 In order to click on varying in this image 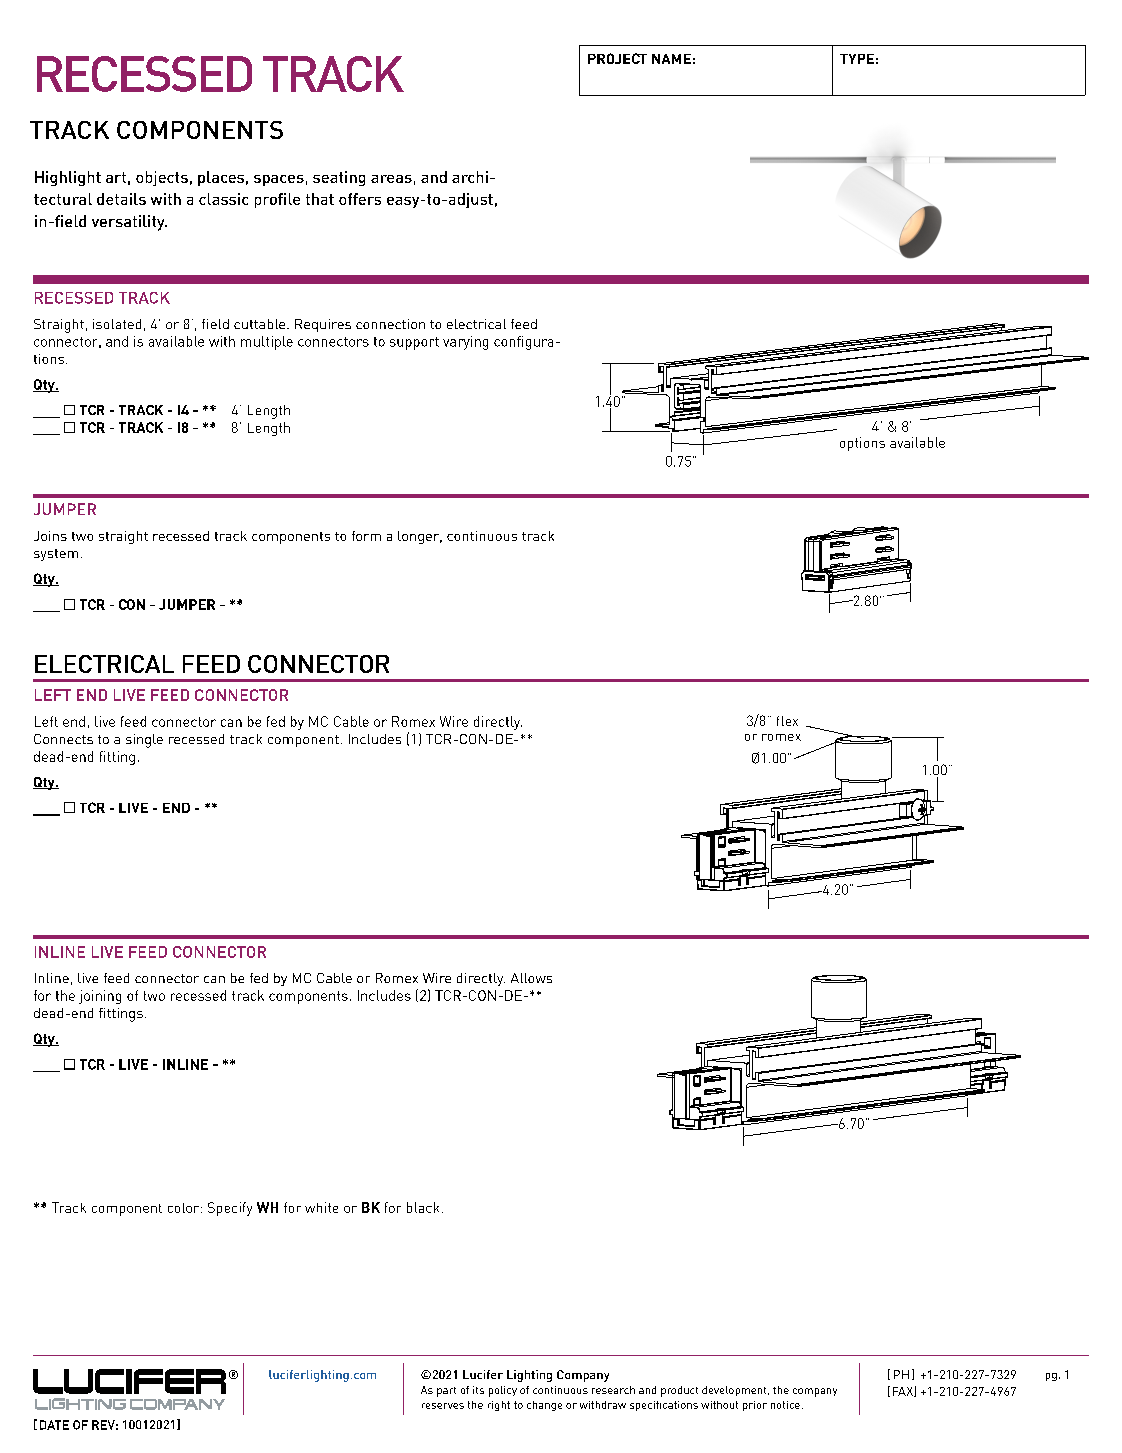, I will do `click(465, 343)`.
